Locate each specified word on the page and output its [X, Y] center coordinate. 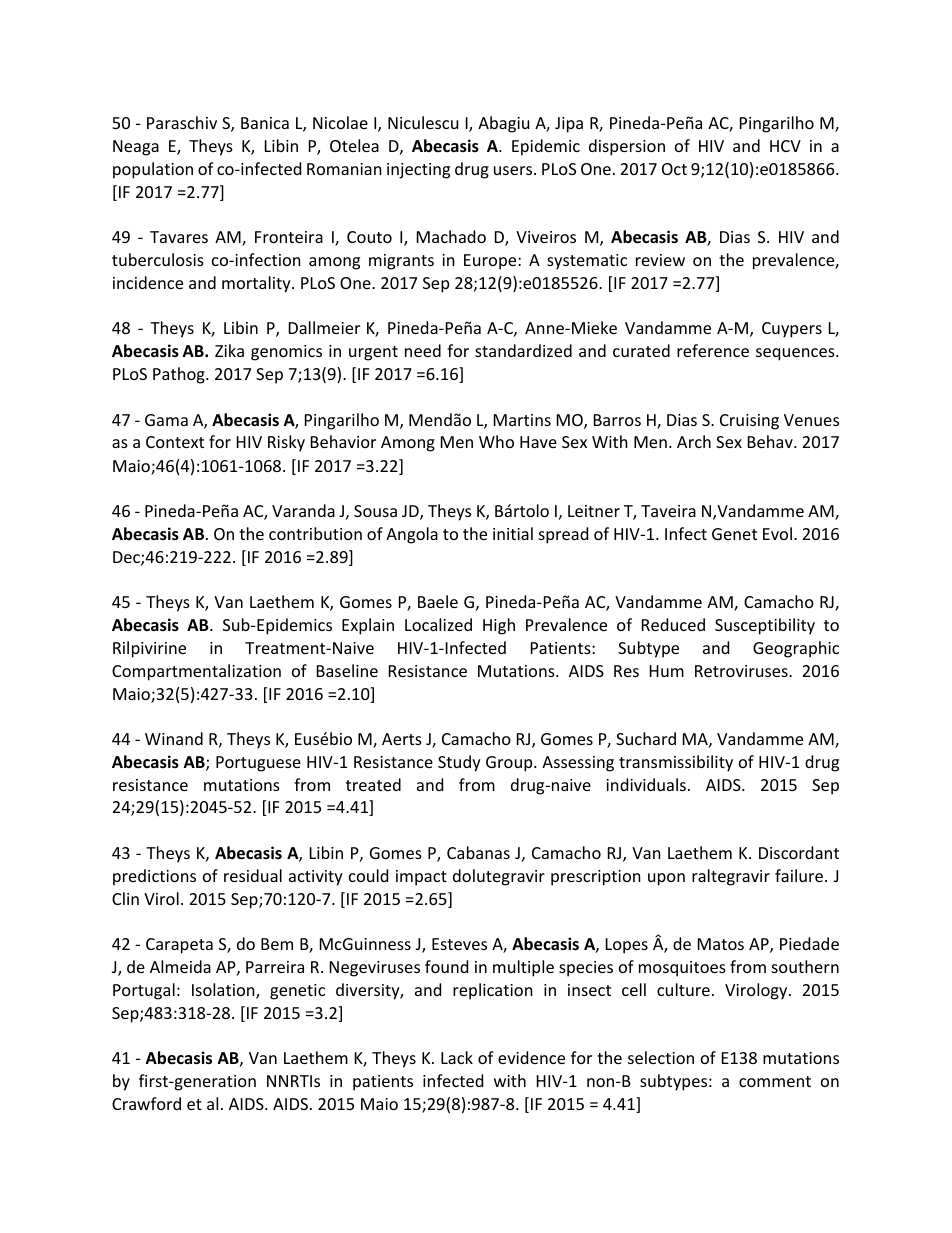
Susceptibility [765, 626]
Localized [438, 624]
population [153, 170]
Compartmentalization [196, 672]
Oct [674, 169]
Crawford [146, 1103]
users [514, 170]
